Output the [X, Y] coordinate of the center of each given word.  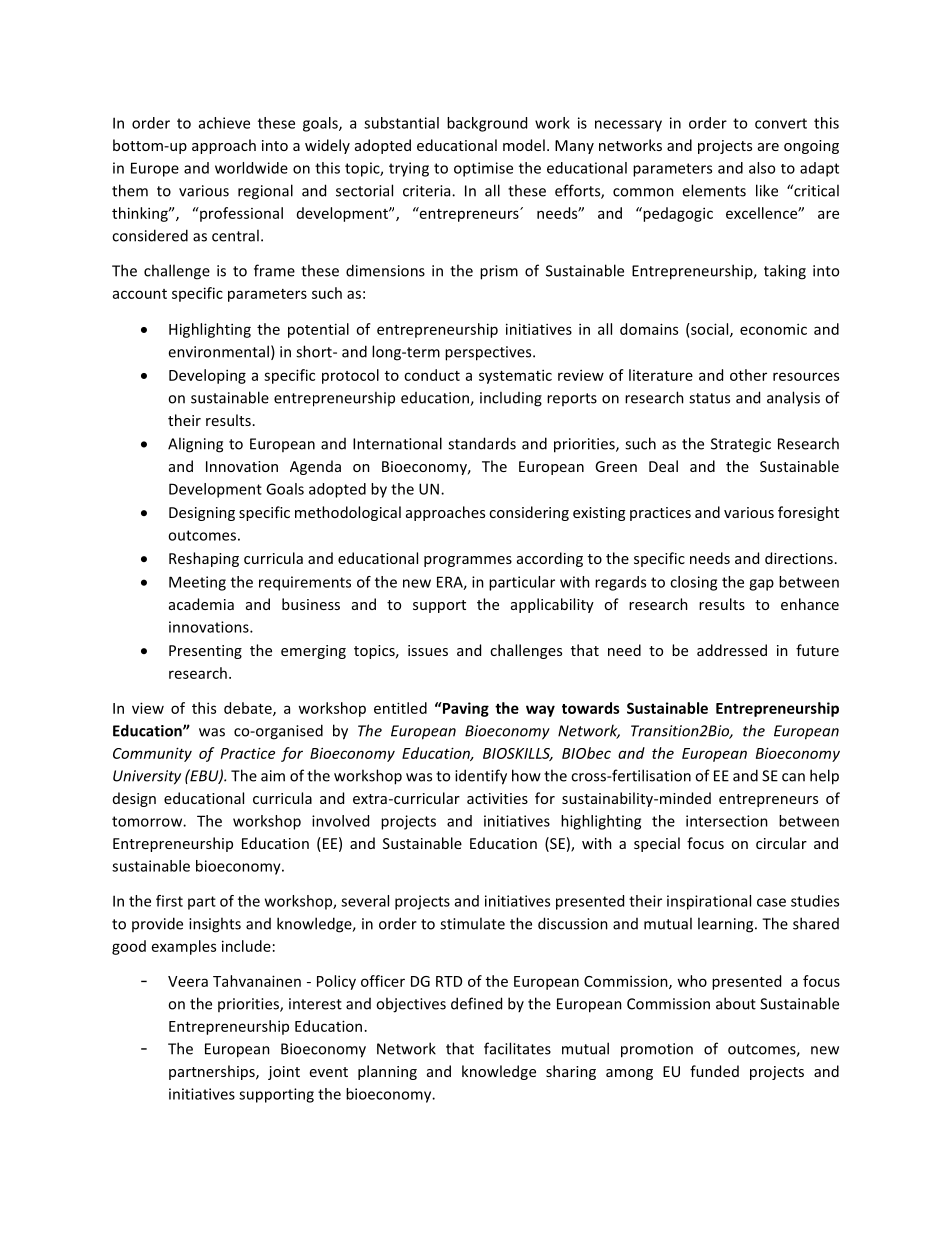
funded [714, 1071]
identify [481, 777]
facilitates [517, 1048]
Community [152, 754]
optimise [483, 169]
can [793, 777]
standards [482, 443]
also [762, 168]
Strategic [741, 445]
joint [284, 1073]
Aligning [195, 445]
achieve [224, 123]
